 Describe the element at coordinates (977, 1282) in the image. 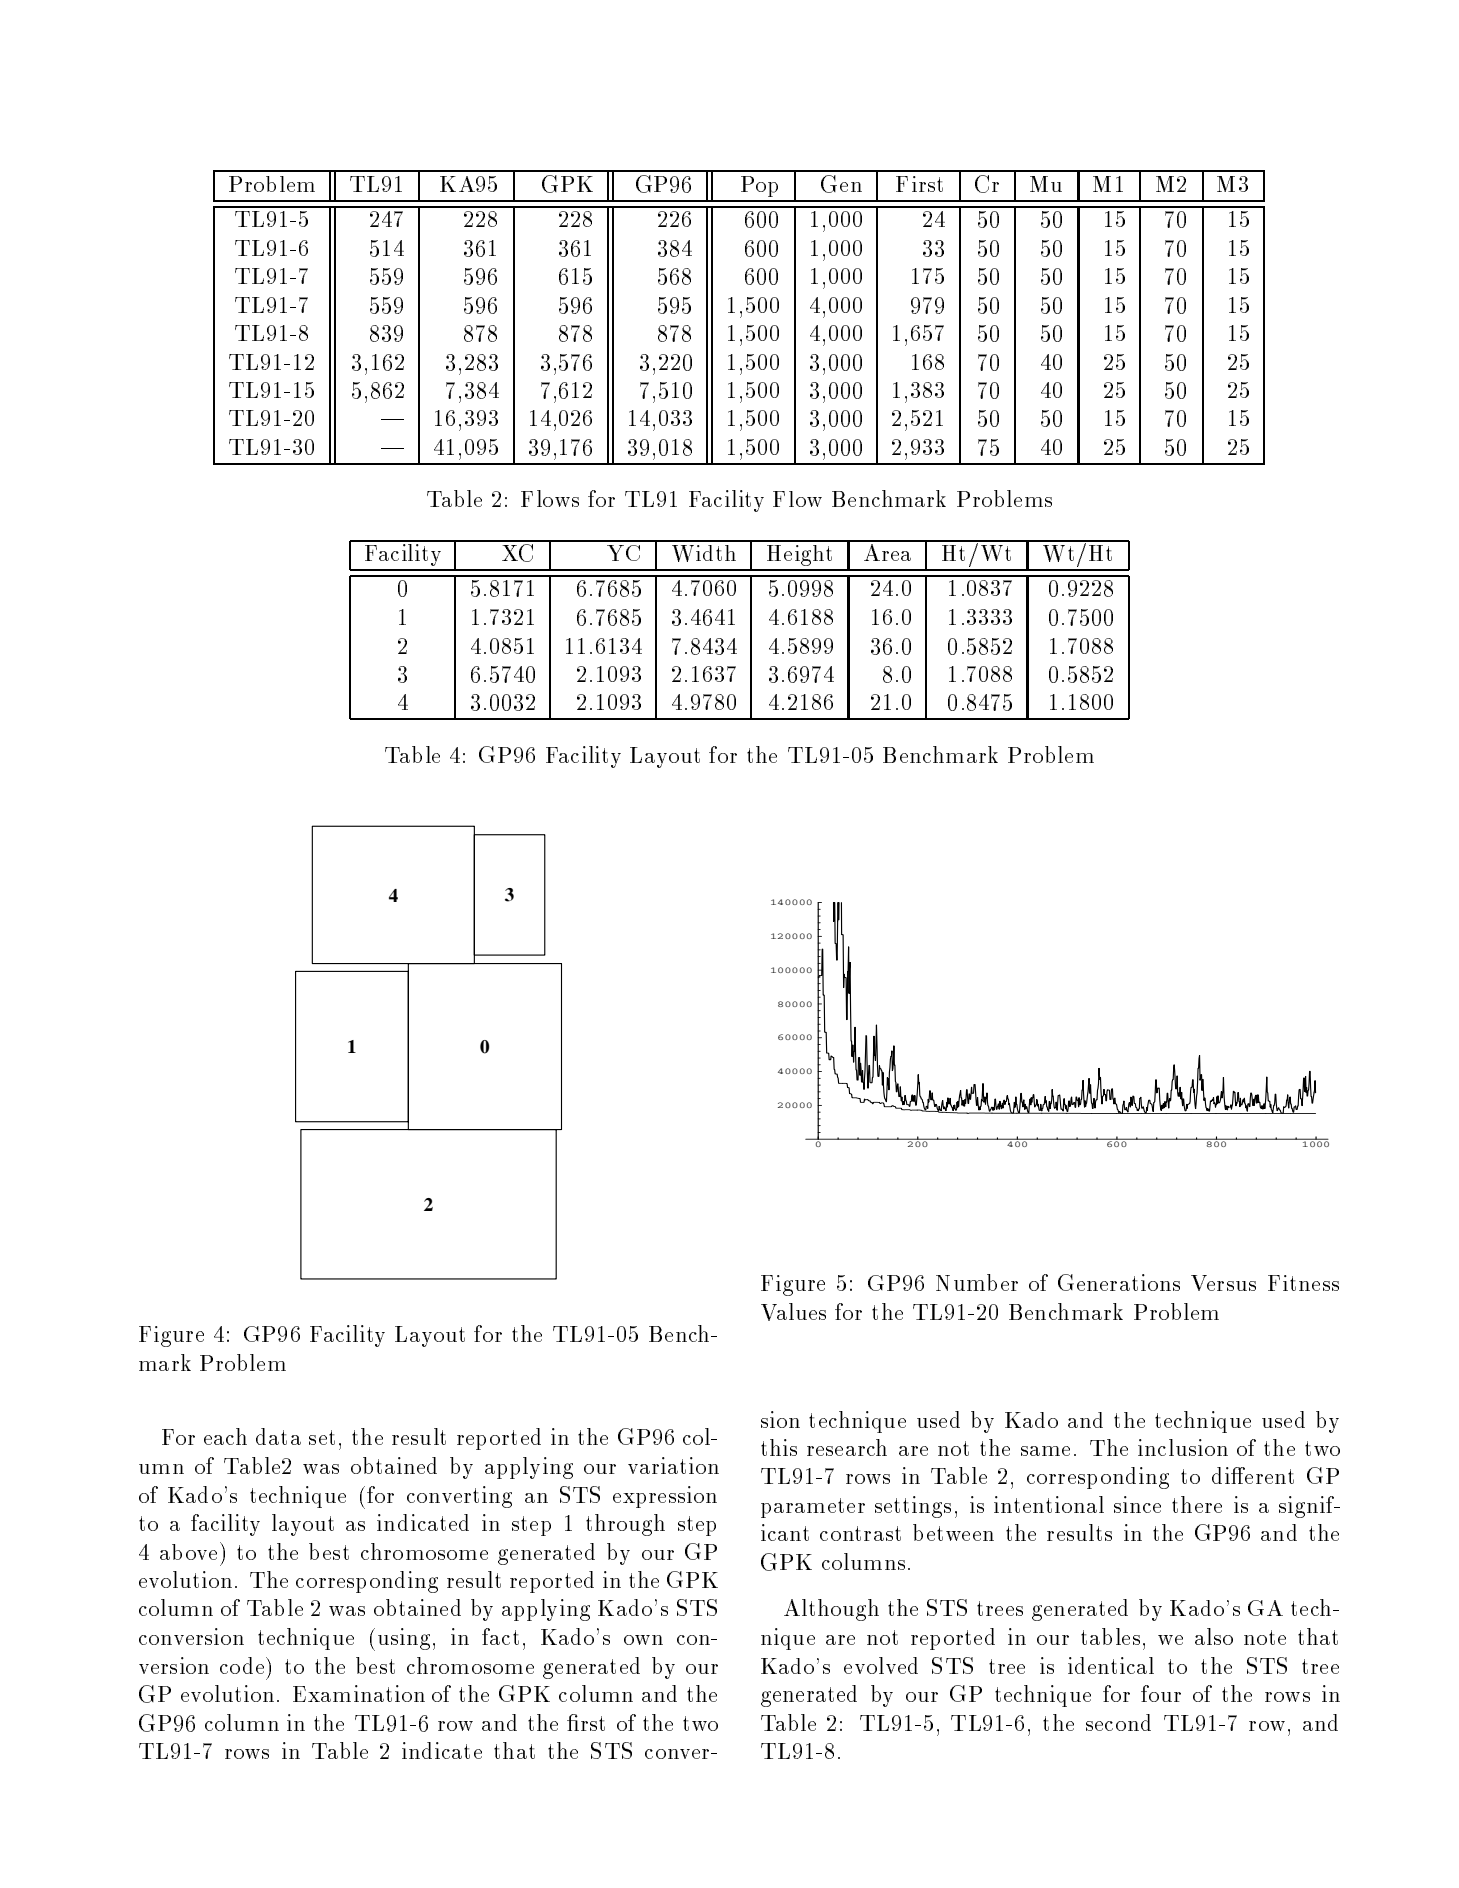

I see `Number` at that location.
